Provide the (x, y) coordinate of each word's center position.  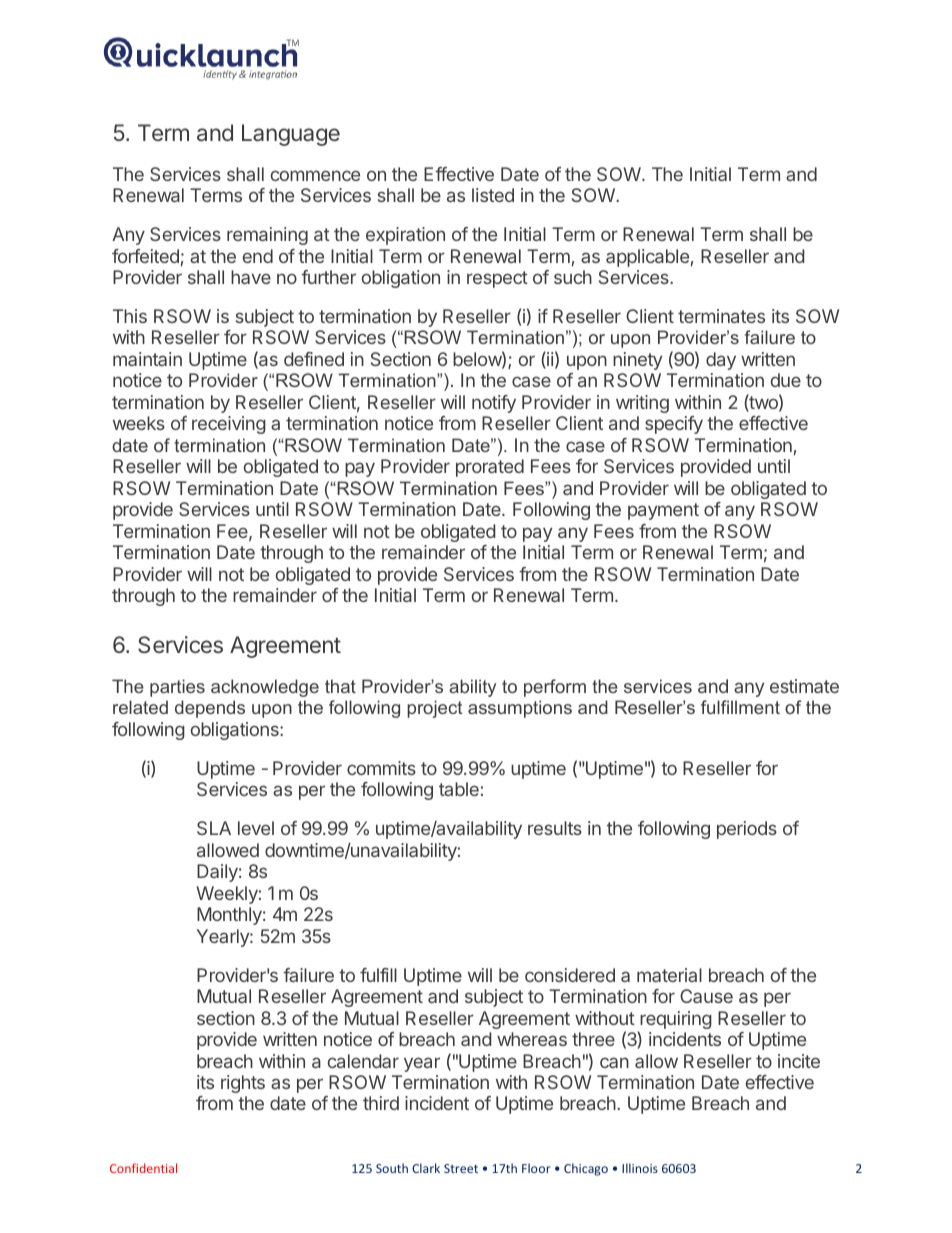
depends (210, 709)
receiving (229, 425)
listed (493, 195)
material (669, 975)
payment (663, 511)
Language (291, 135)
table (459, 789)
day (721, 361)
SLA (214, 828)
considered (570, 975)
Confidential (143, 1168)
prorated (490, 468)
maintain (147, 359)
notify (494, 404)
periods (747, 830)
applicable (647, 258)
